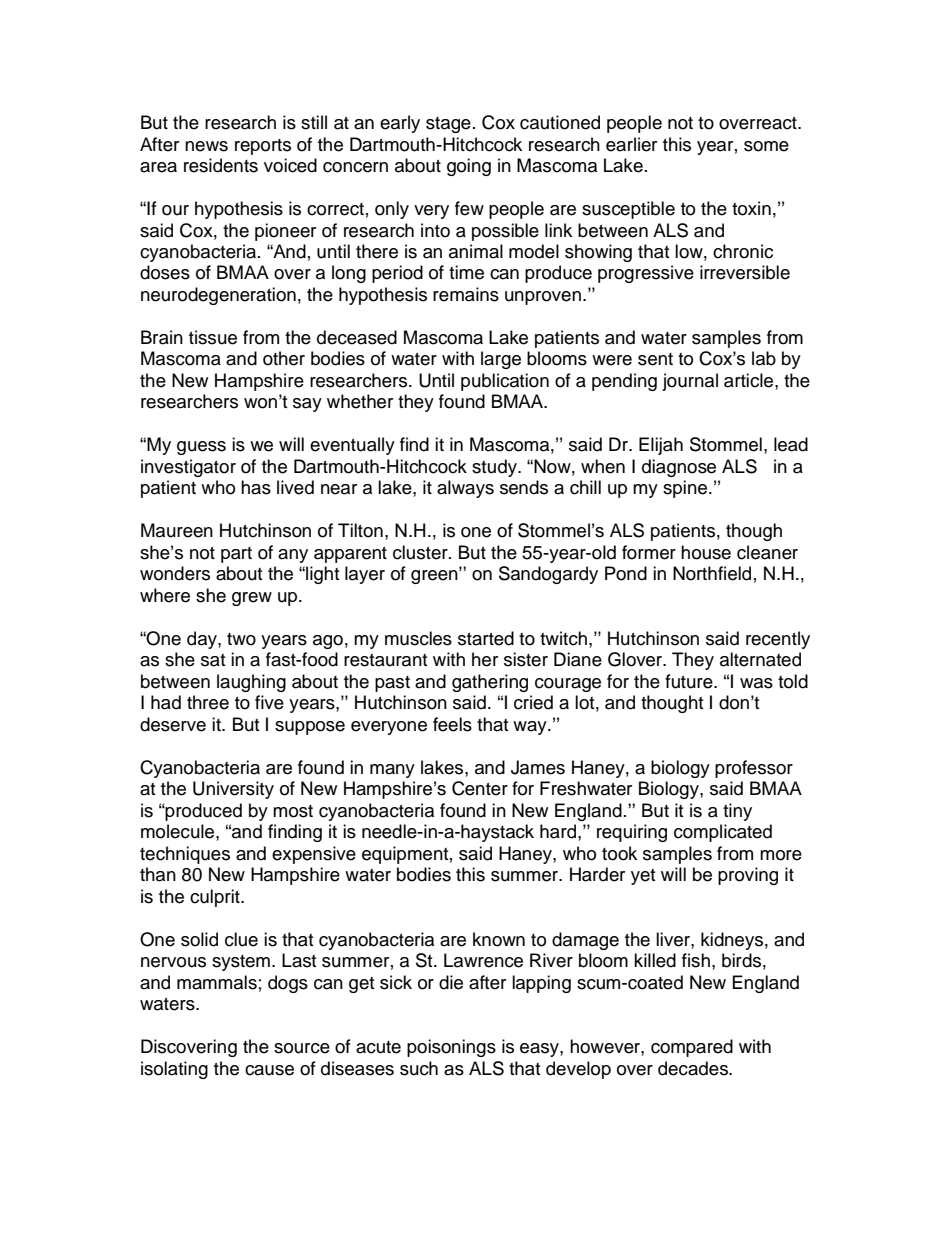  I want to click on University, so click(233, 790).
